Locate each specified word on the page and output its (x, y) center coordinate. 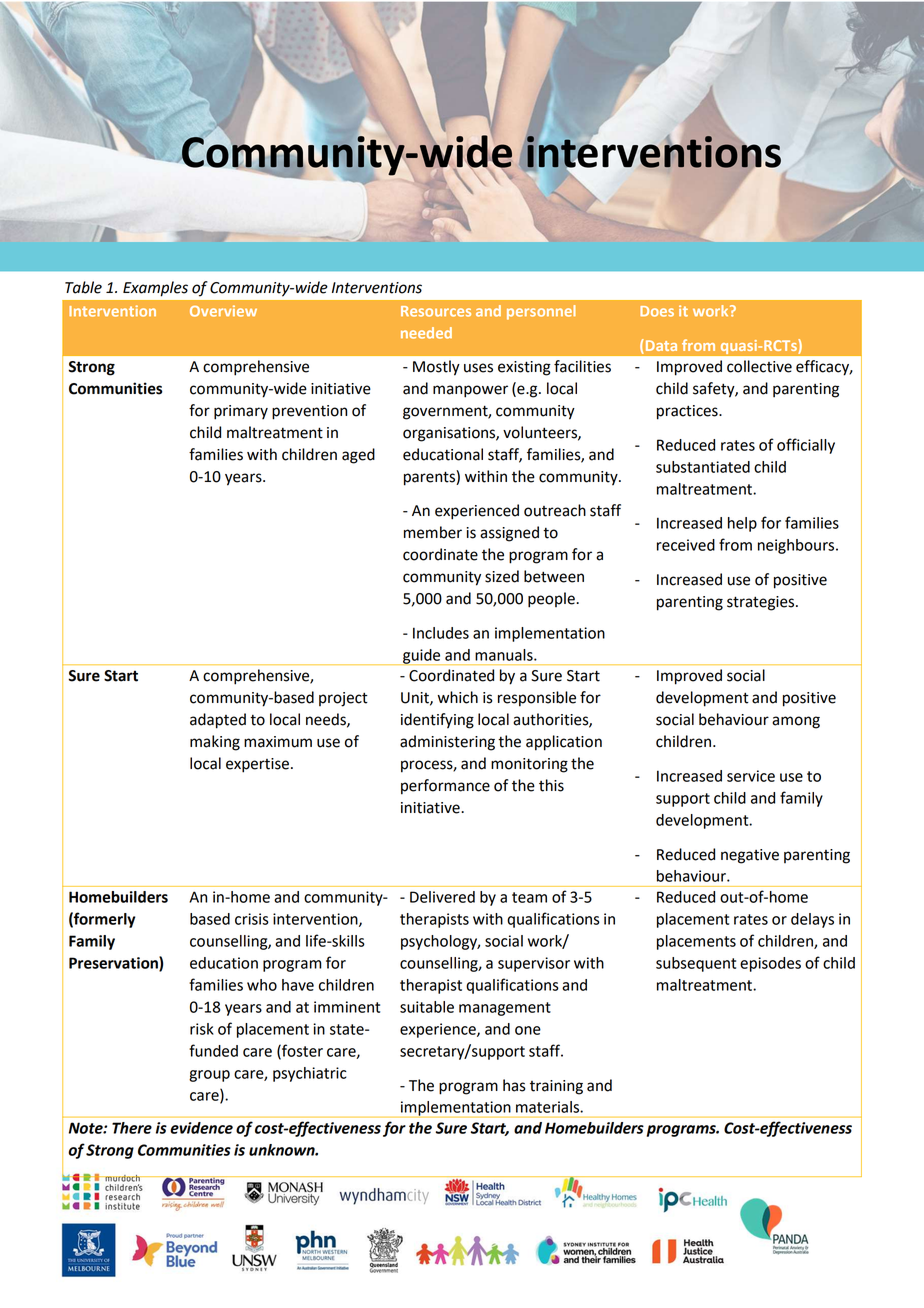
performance (445, 787)
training (556, 1087)
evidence (201, 1128)
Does (657, 311)
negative (750, 856)
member (433, 532)
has (514, 1085)
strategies (762, 603)
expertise (257, 765)
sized (502, 576)
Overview (223, 311)
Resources (436, 311)
